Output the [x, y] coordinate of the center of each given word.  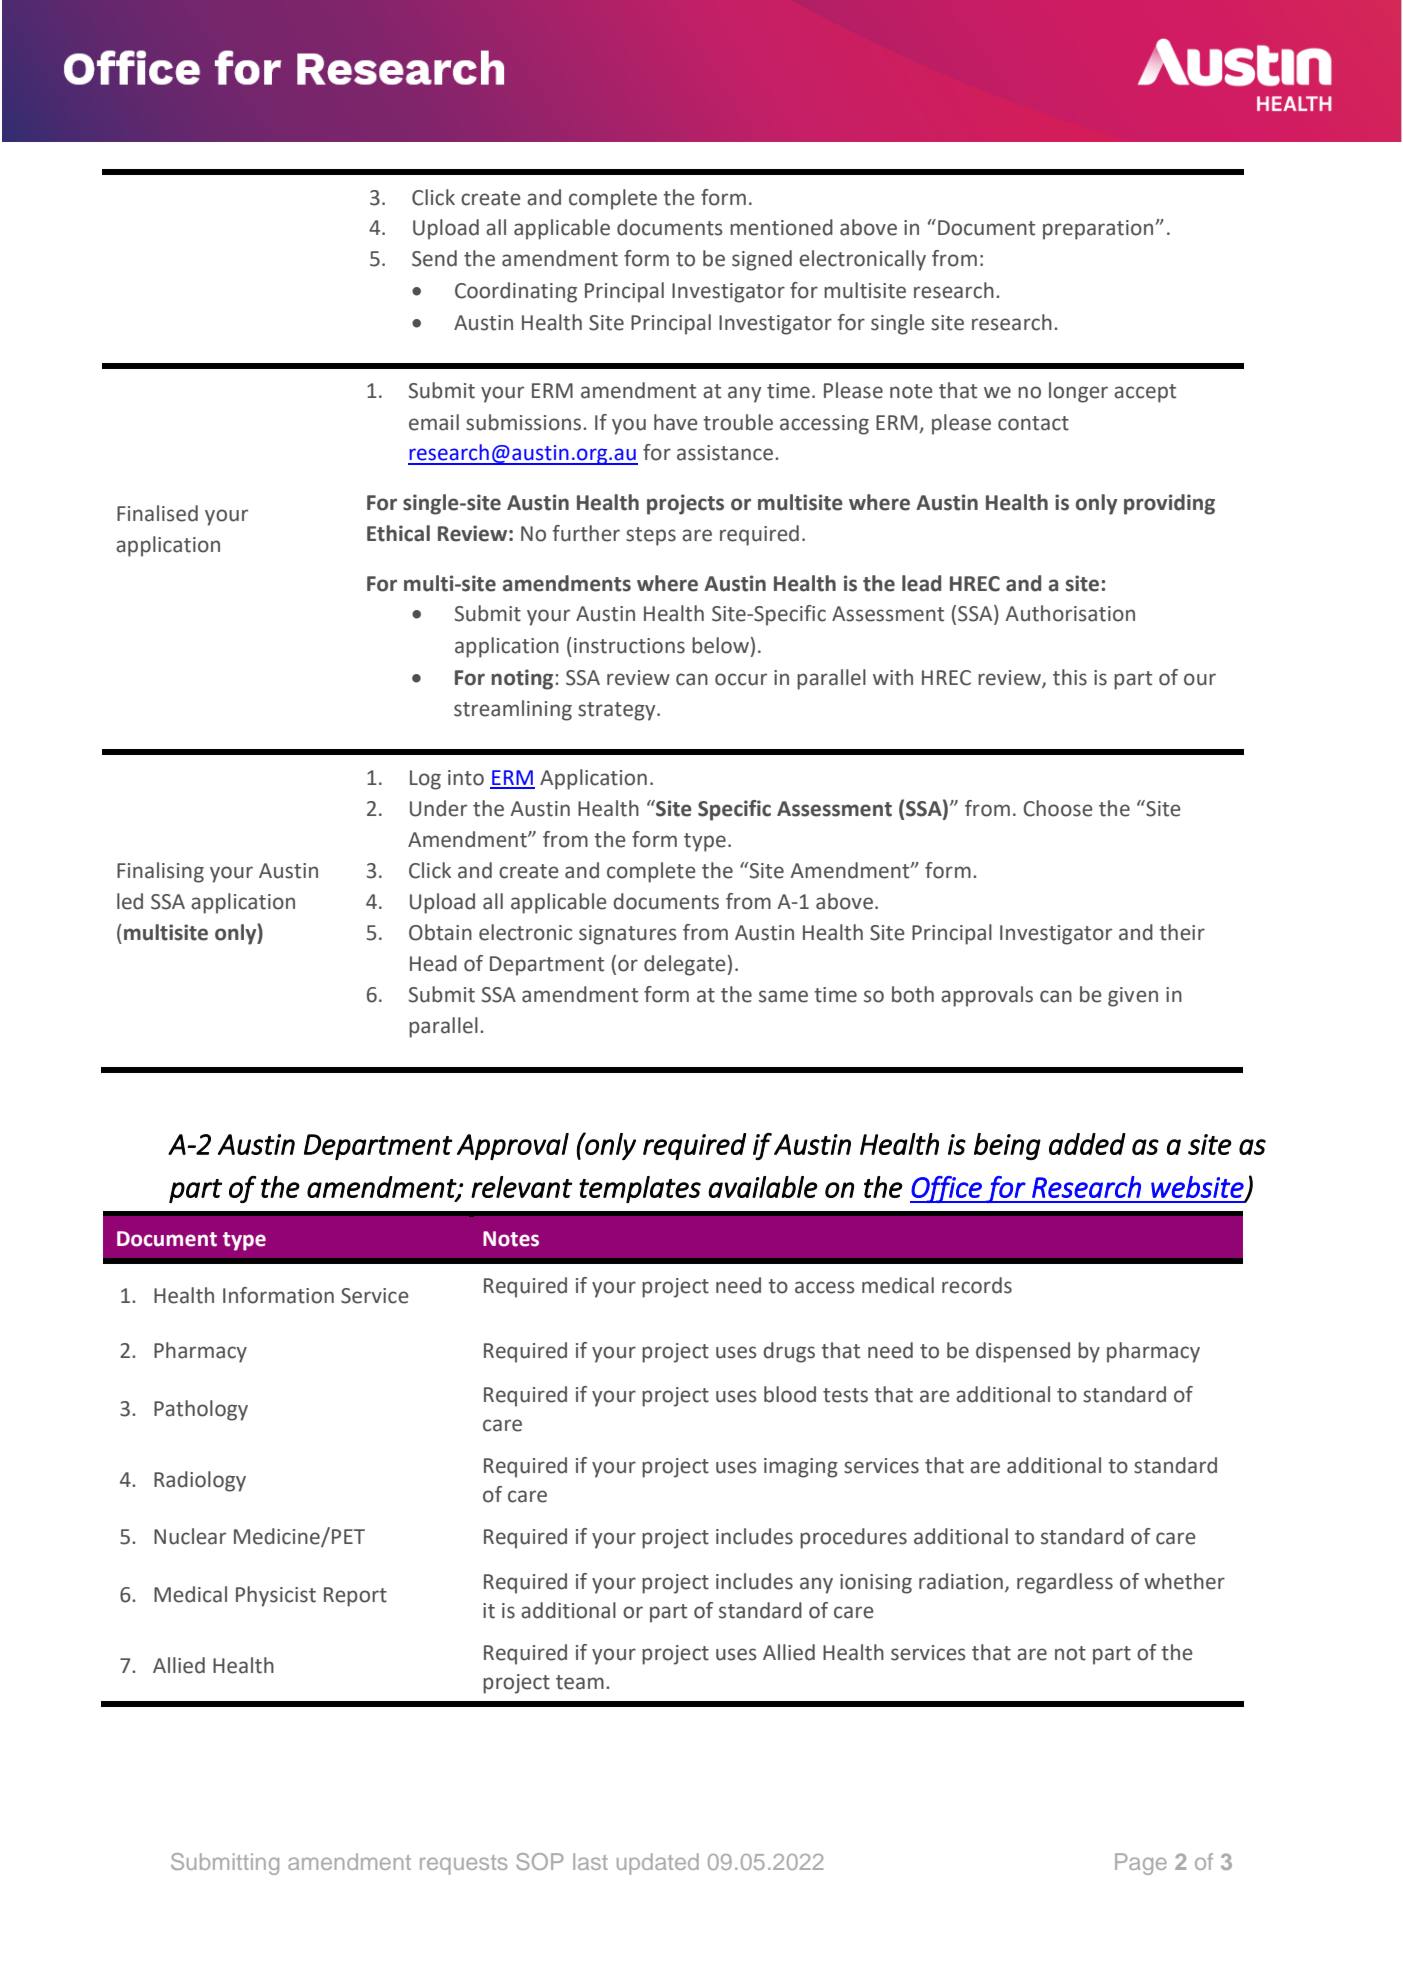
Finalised [157, 513]
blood [790, 1394]
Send [434, 258]
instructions [629, 646]
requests [463, 1865]
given [1133, 997]
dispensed [1023, 1352]
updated [658, 1864]
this [1070, 677]
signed [762, 260]
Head [433, 963]
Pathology [201, 1410]
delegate [685, 965]
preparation [1099, 230]
